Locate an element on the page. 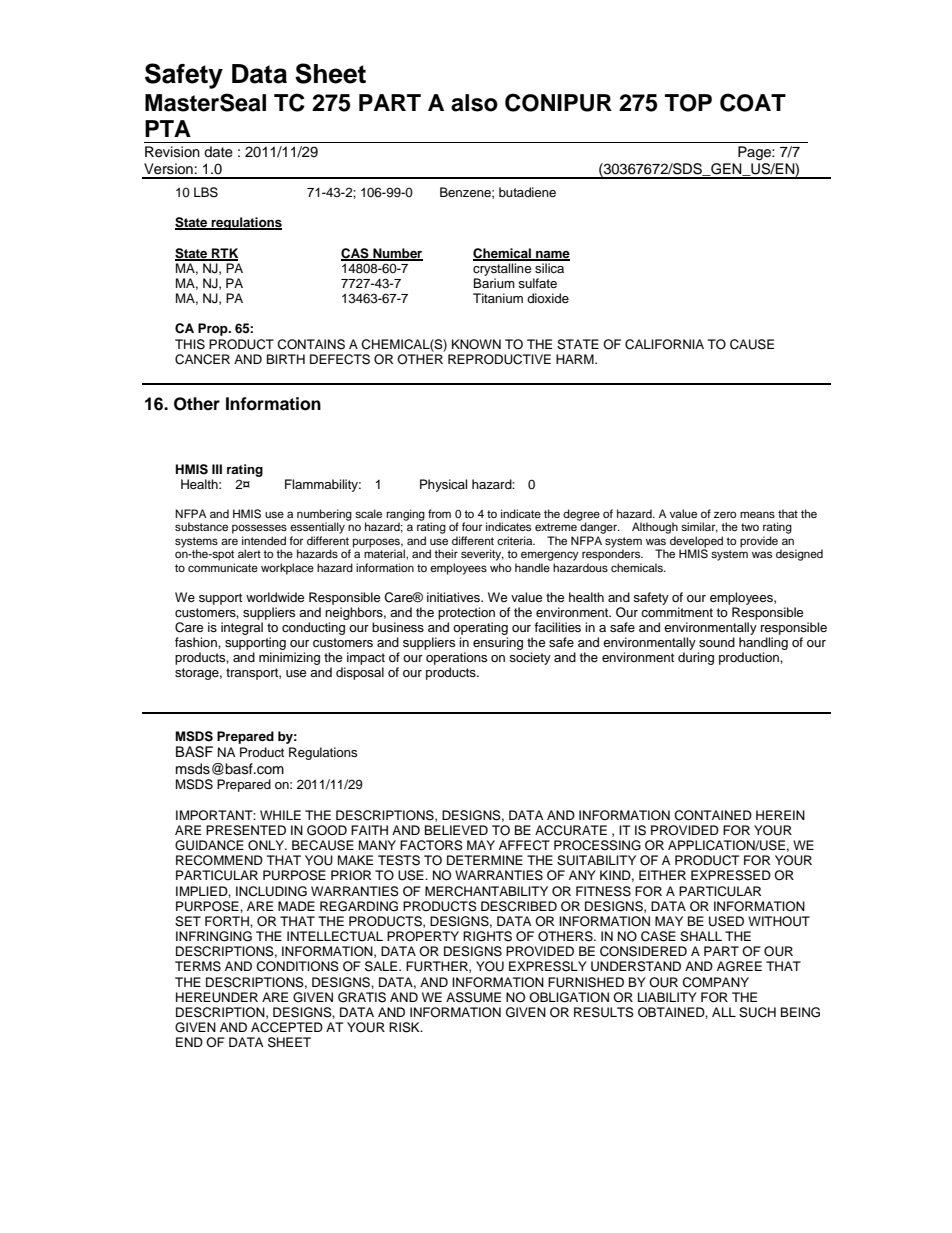 This page has height=1233, width=952. severity is located at coordinates (482, 555).
